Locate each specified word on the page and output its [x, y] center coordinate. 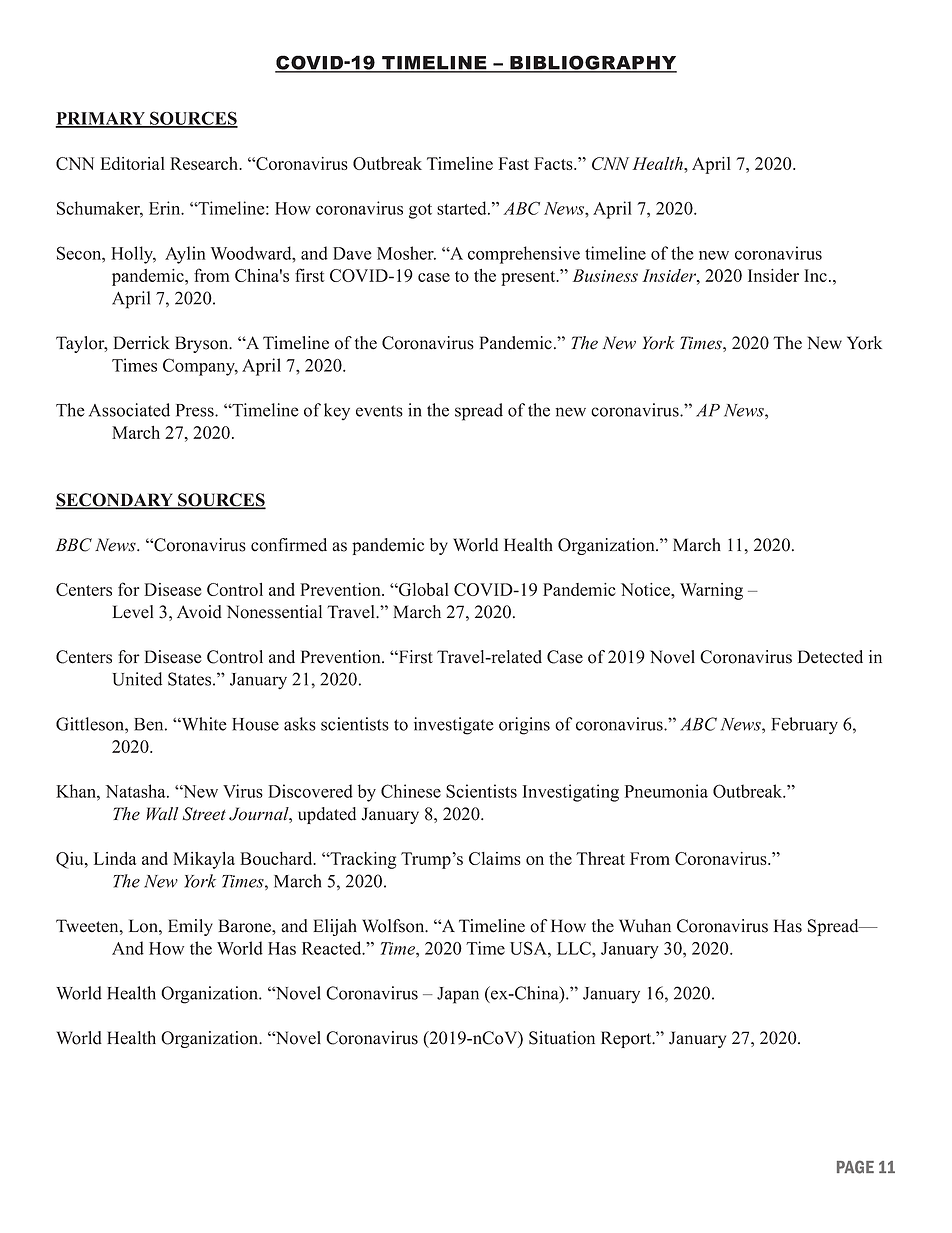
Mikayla [204, 860]
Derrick [142, 343]
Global [423, 589]
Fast [514, 163]
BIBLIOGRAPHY [592, 63]
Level [133, 612]
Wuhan [645, 926]
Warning [711, 591]
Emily [190, 927]
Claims [495, 858]
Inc [815, 275]
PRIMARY [101, 119]
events [379, 411]
